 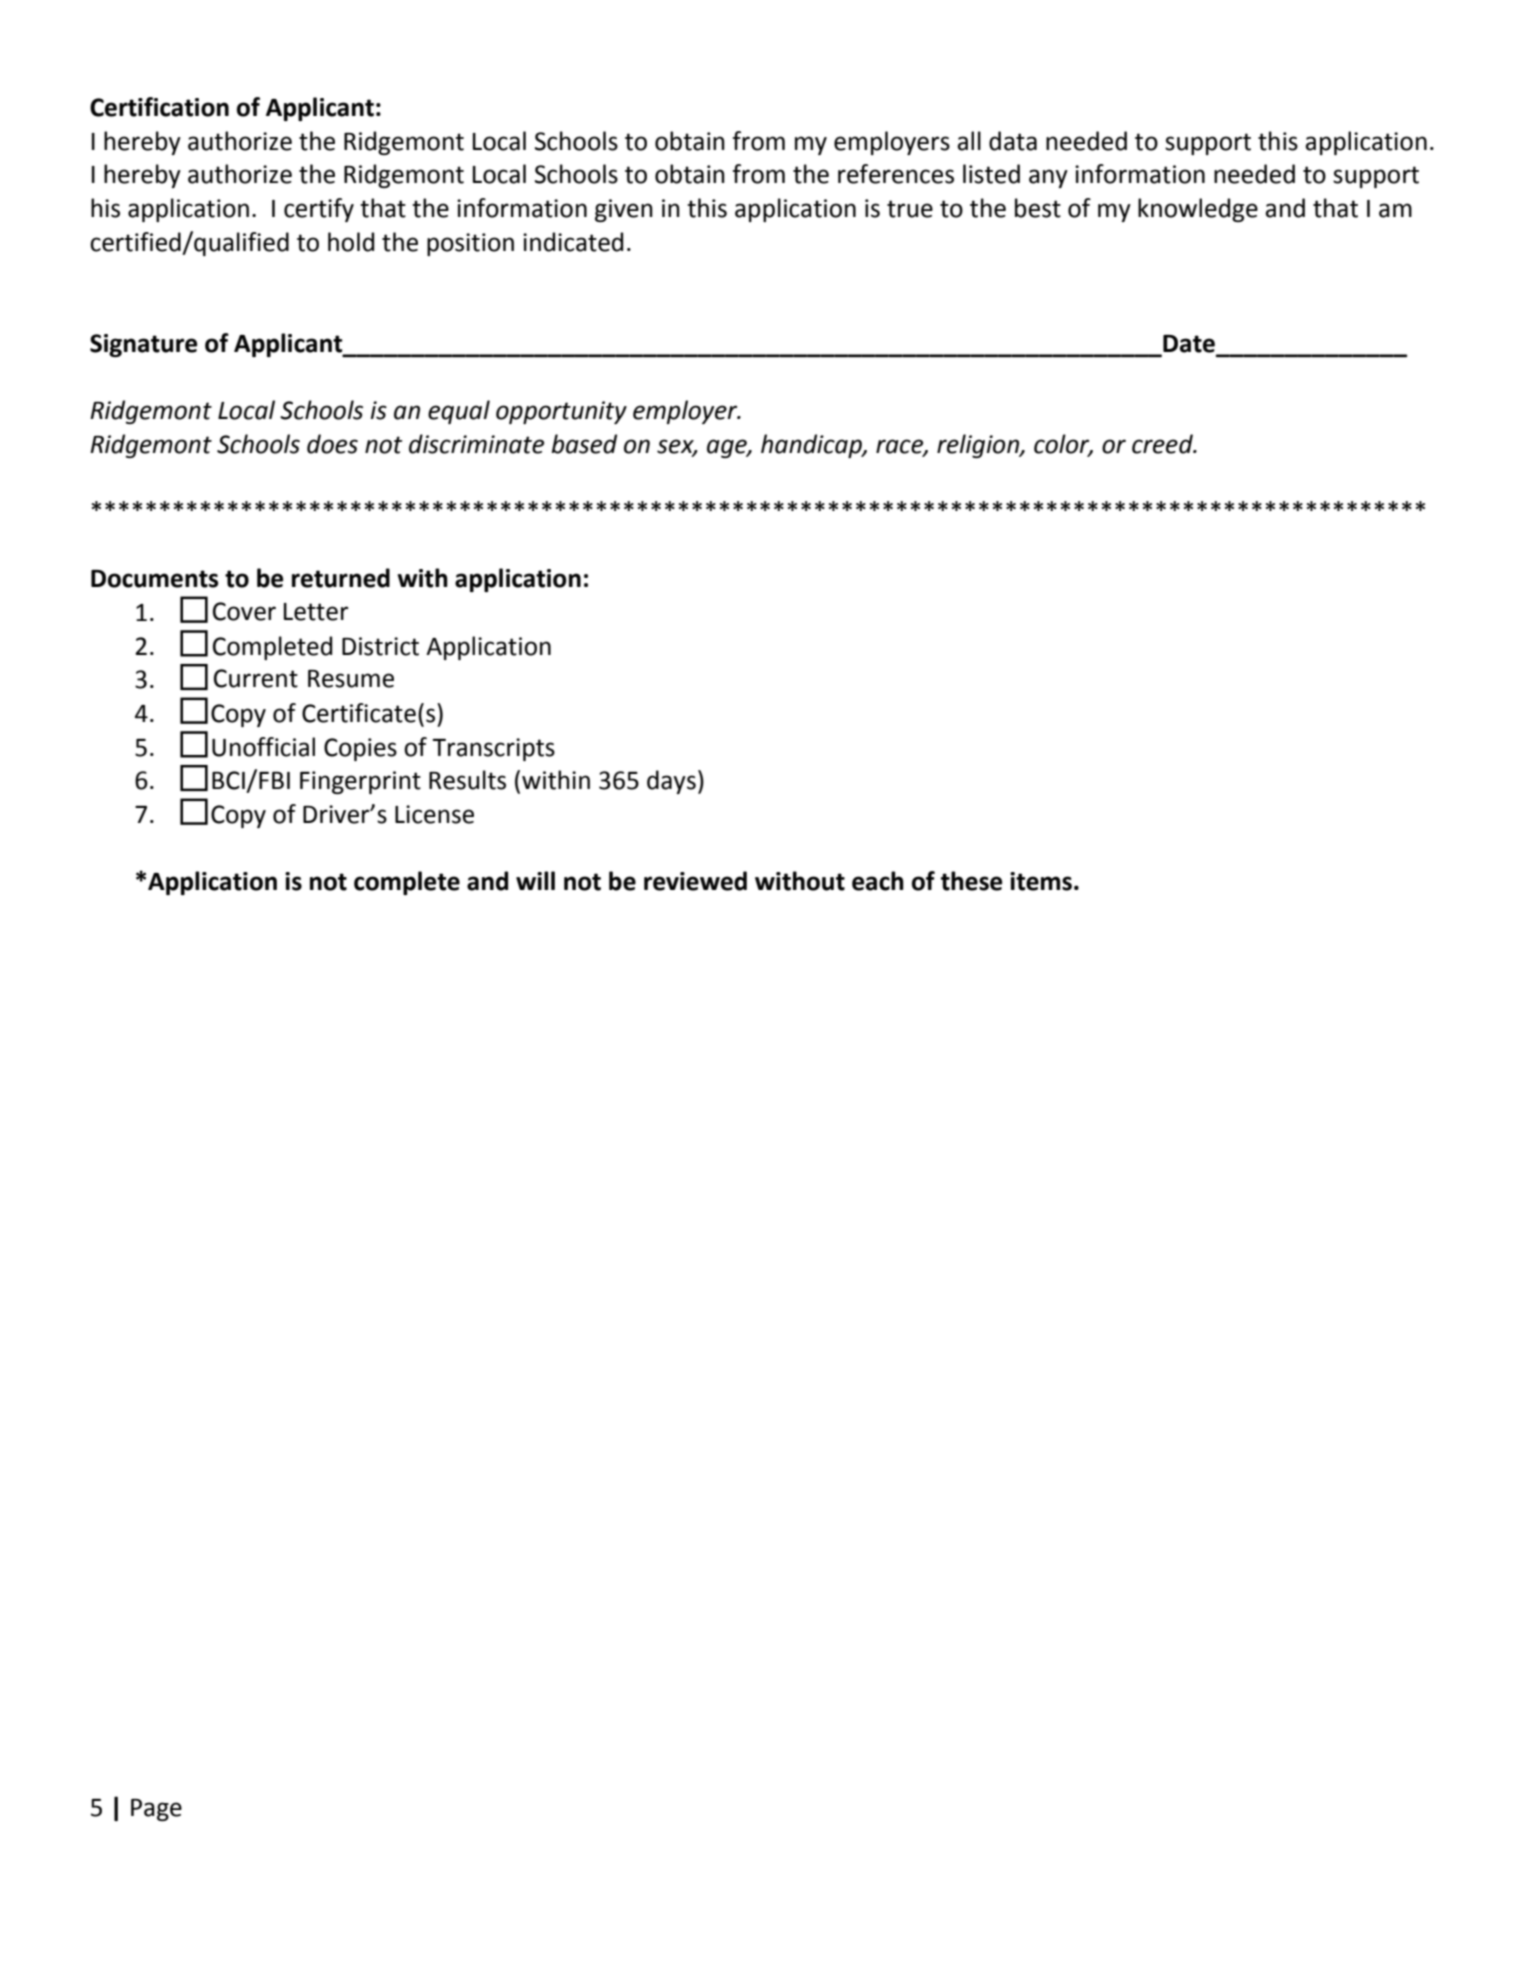 What do you see at coordinates (434, 814) in the image?
I see `License` at bounding box center [434, 814].
